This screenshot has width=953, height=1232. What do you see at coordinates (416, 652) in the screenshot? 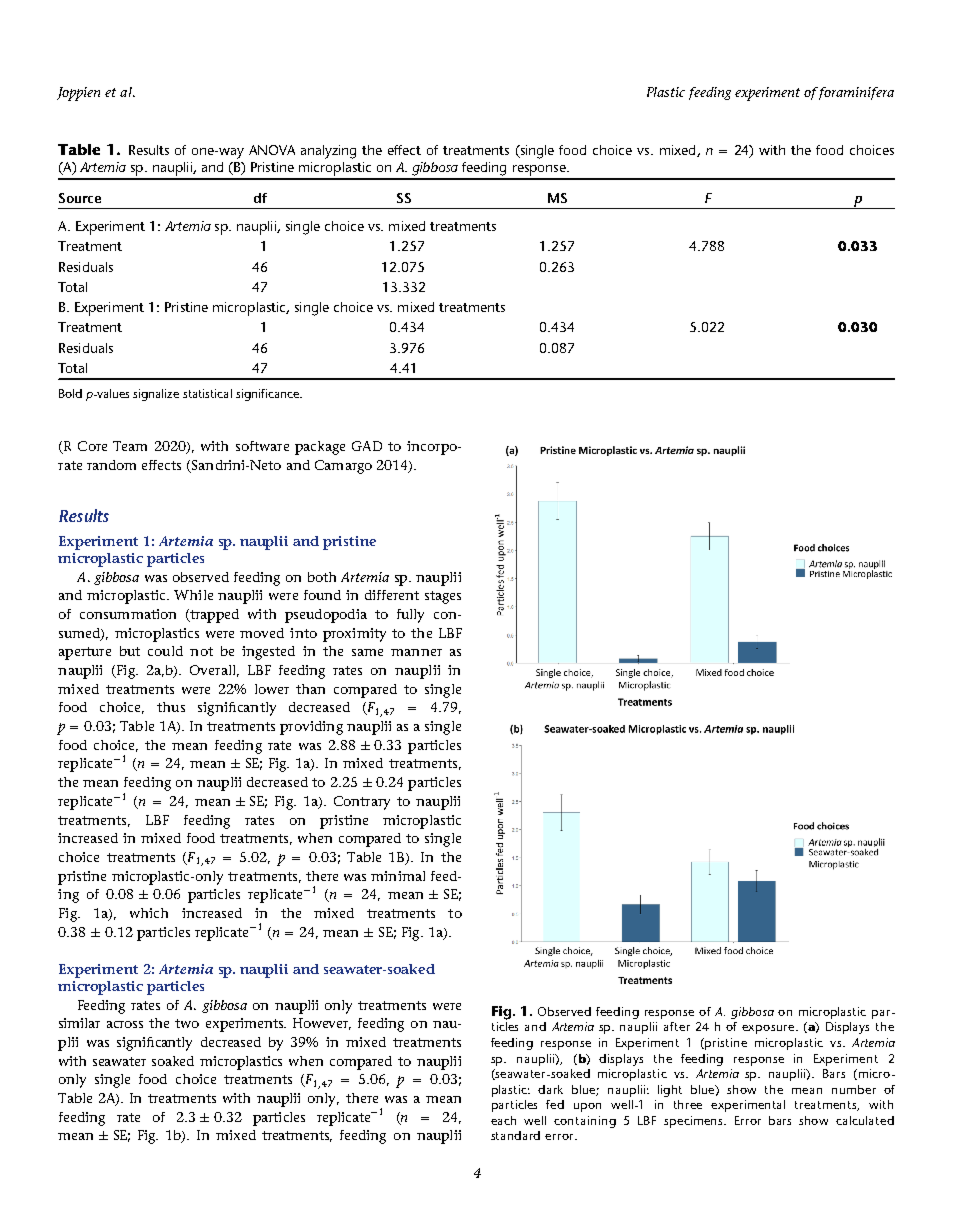
I see `manner` at bounding box center [416, 652].
